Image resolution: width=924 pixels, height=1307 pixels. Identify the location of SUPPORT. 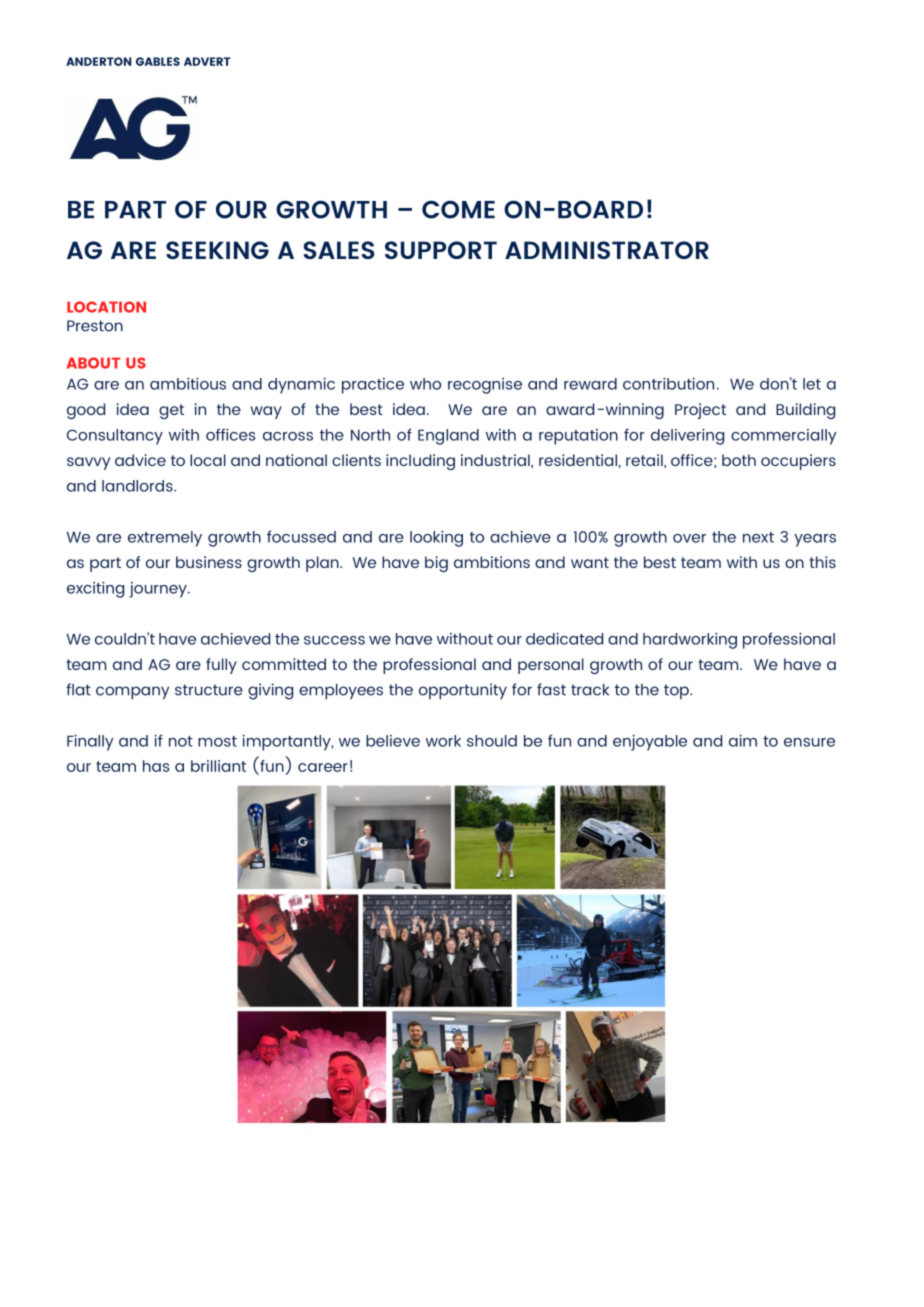
(441, 250).
